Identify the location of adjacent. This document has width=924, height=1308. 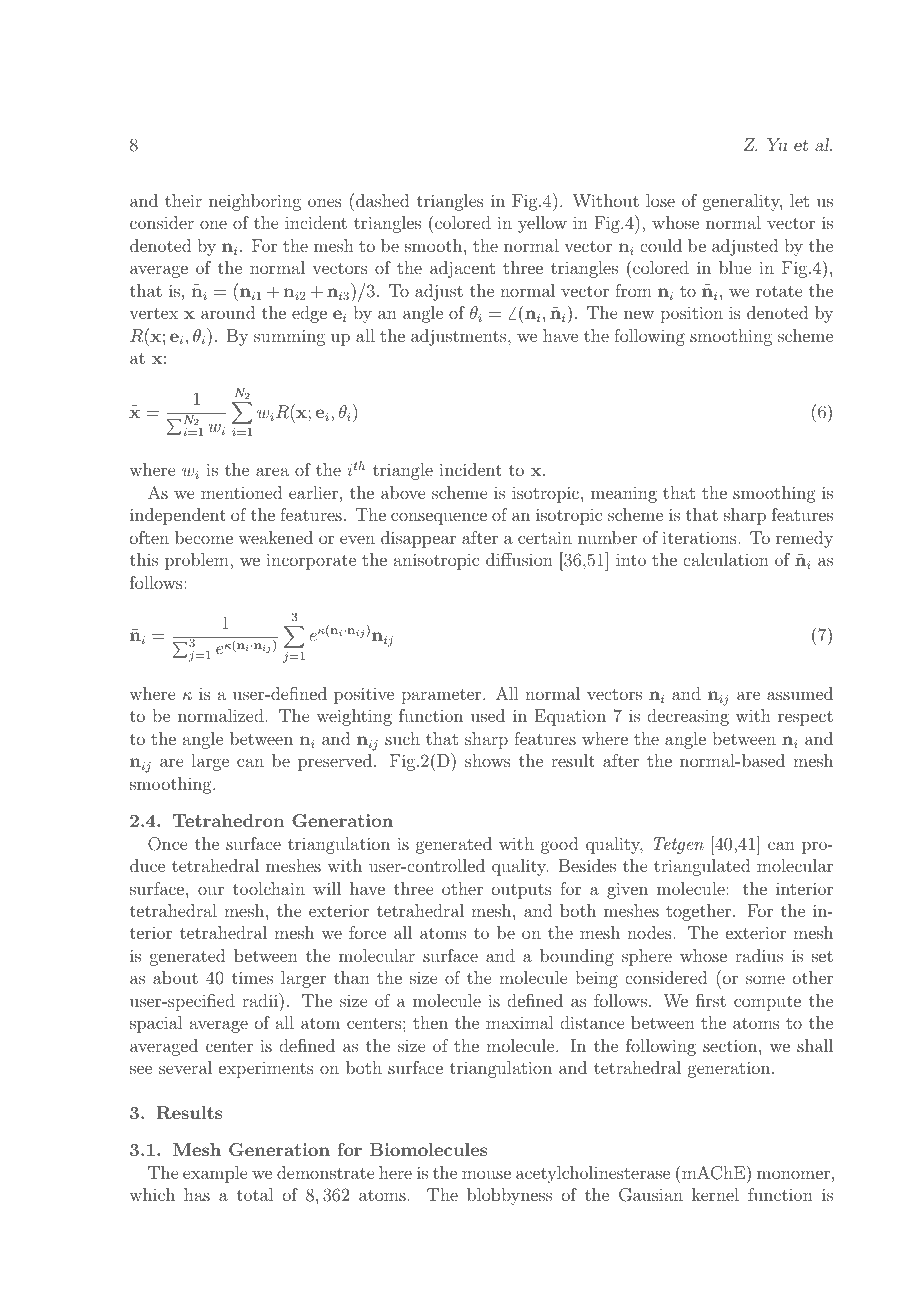
(462, 269).
